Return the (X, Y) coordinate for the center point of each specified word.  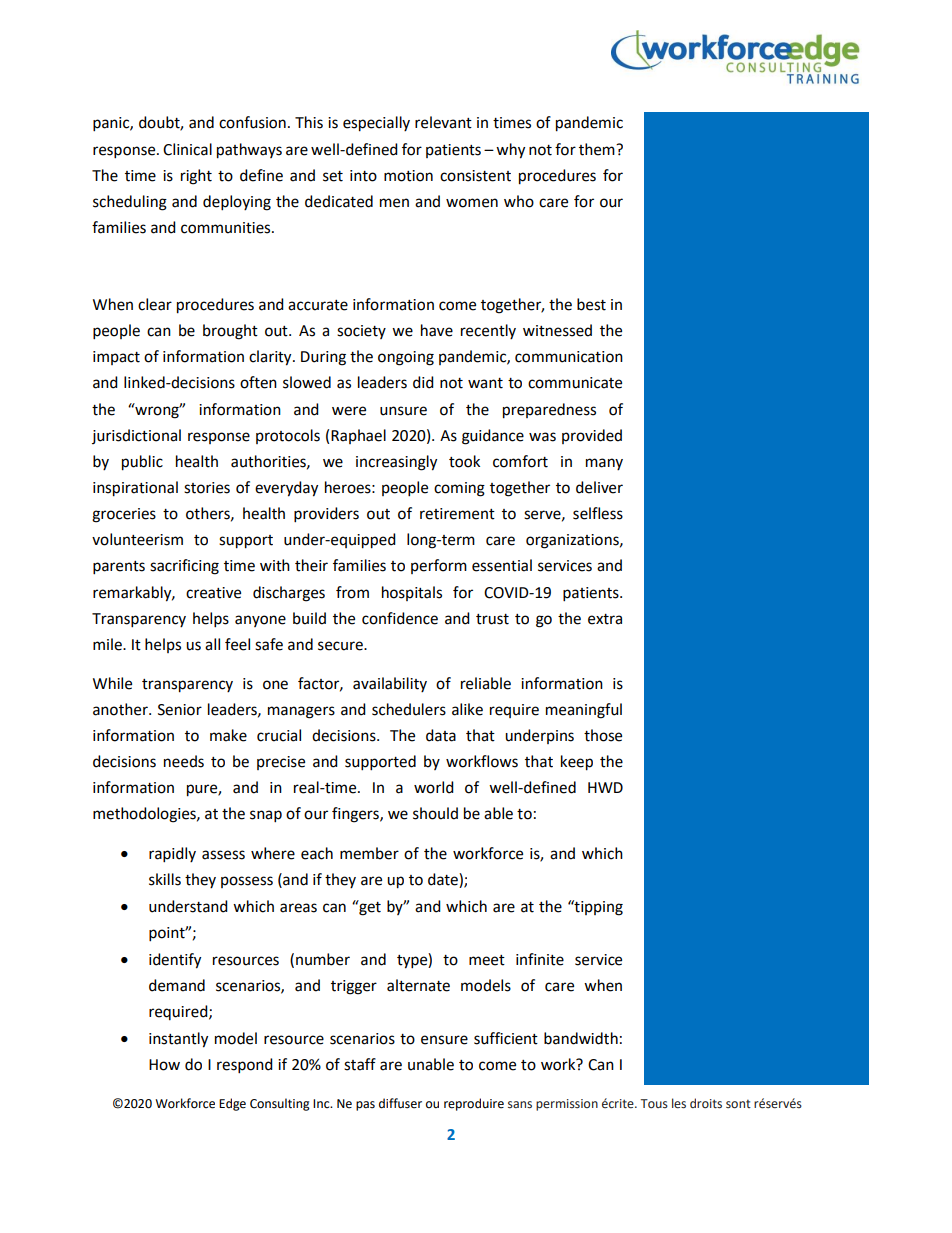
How (164, 1065)
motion (408, 176)
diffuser (400, 1103)
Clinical (187, 149)
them (598, 149)
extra (605, 619)
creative (213, 593)
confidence (400, 618)
